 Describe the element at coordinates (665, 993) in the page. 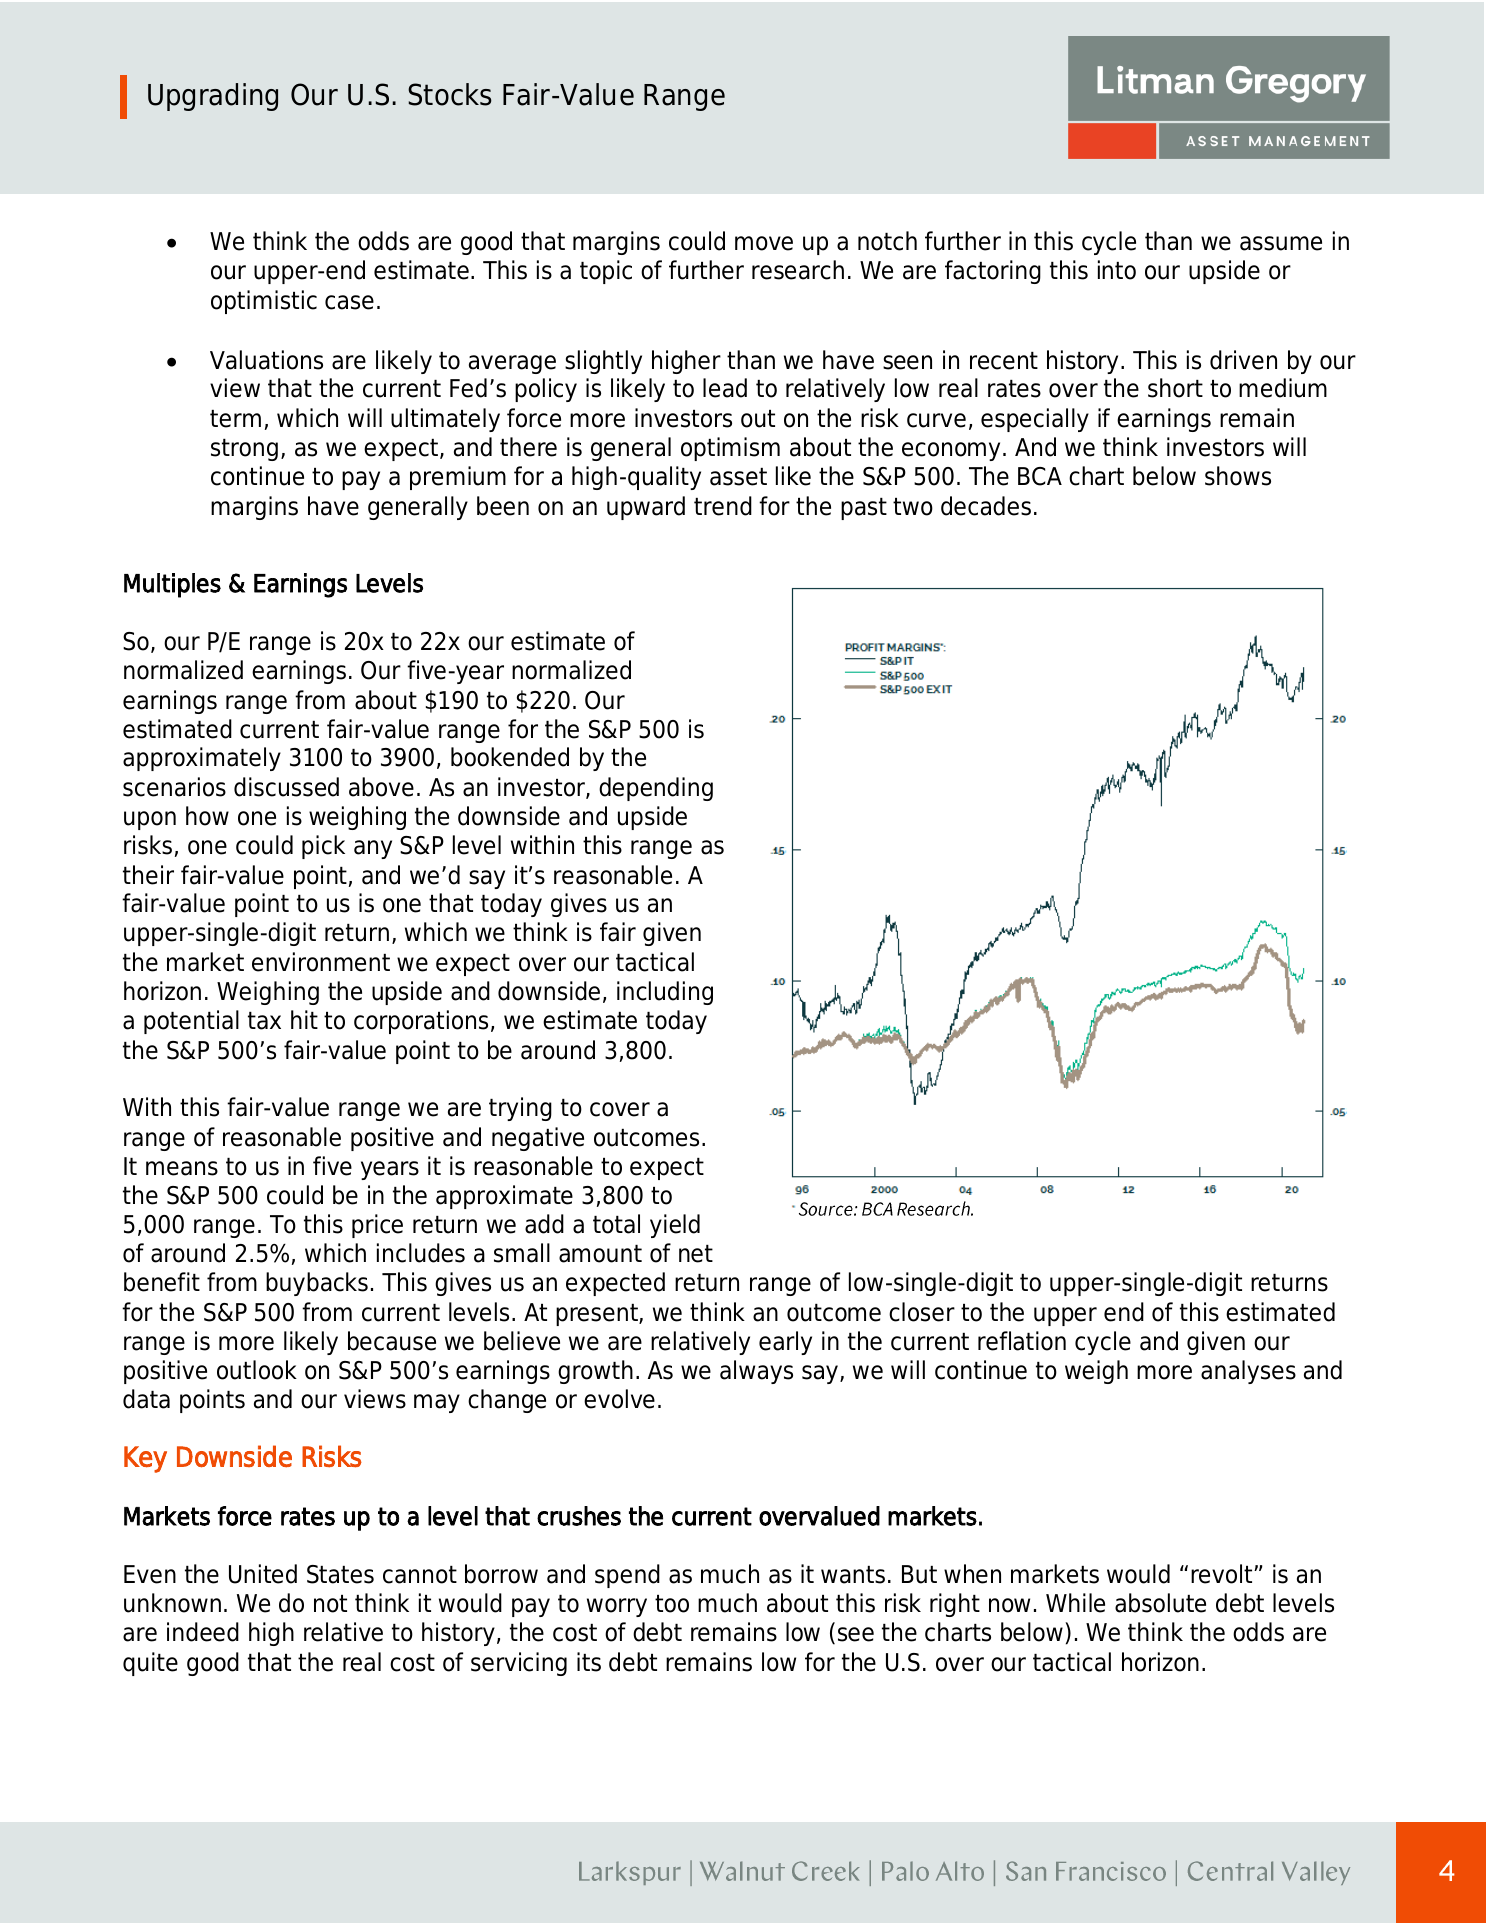

I see `including` at that location.
